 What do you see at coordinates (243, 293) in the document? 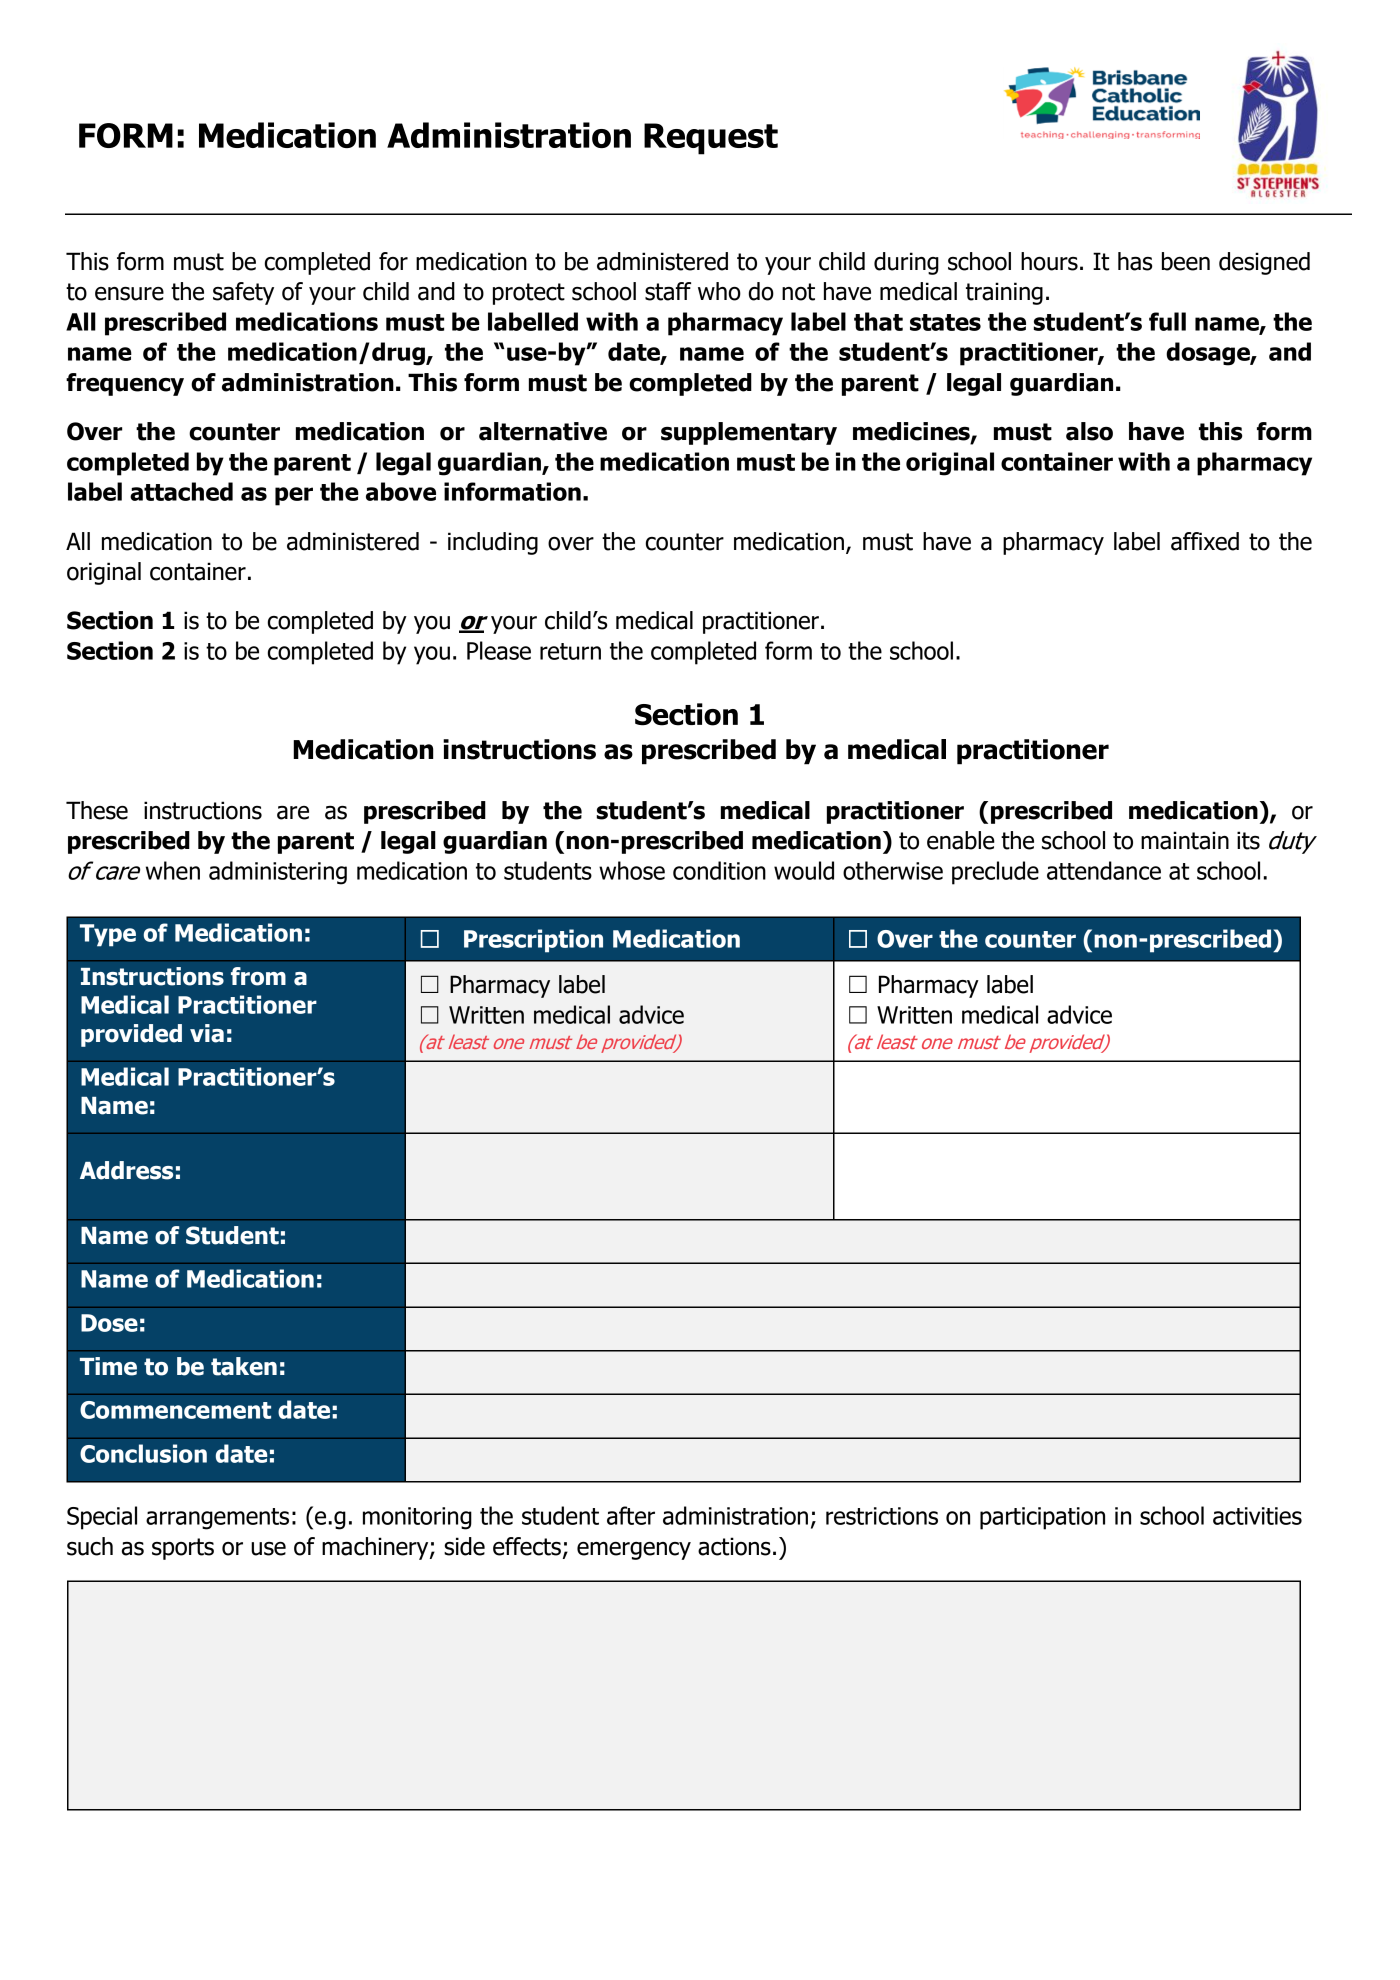
I see `safety` at bounding box center [243, 293].
